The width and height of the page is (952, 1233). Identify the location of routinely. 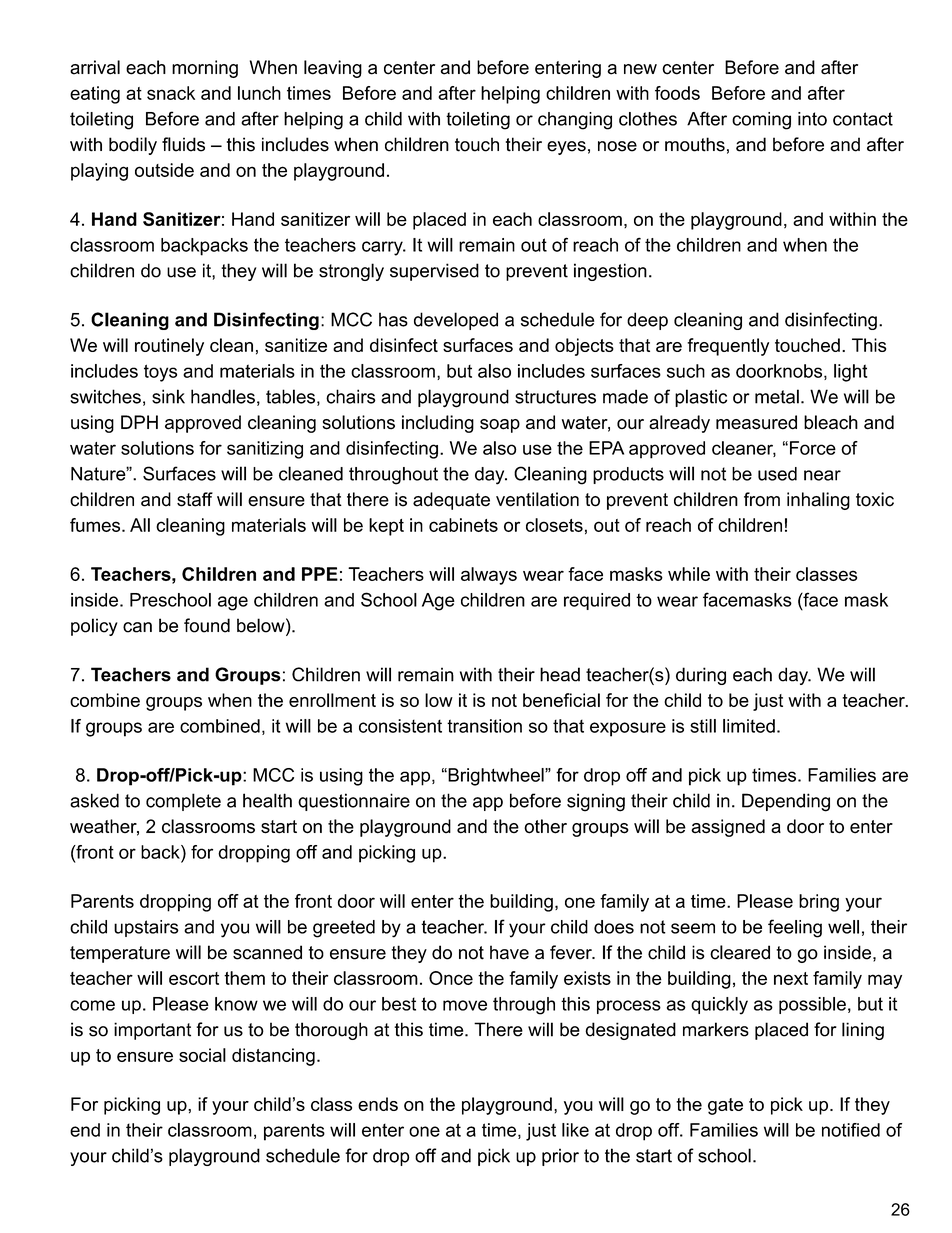
(169, 347).
